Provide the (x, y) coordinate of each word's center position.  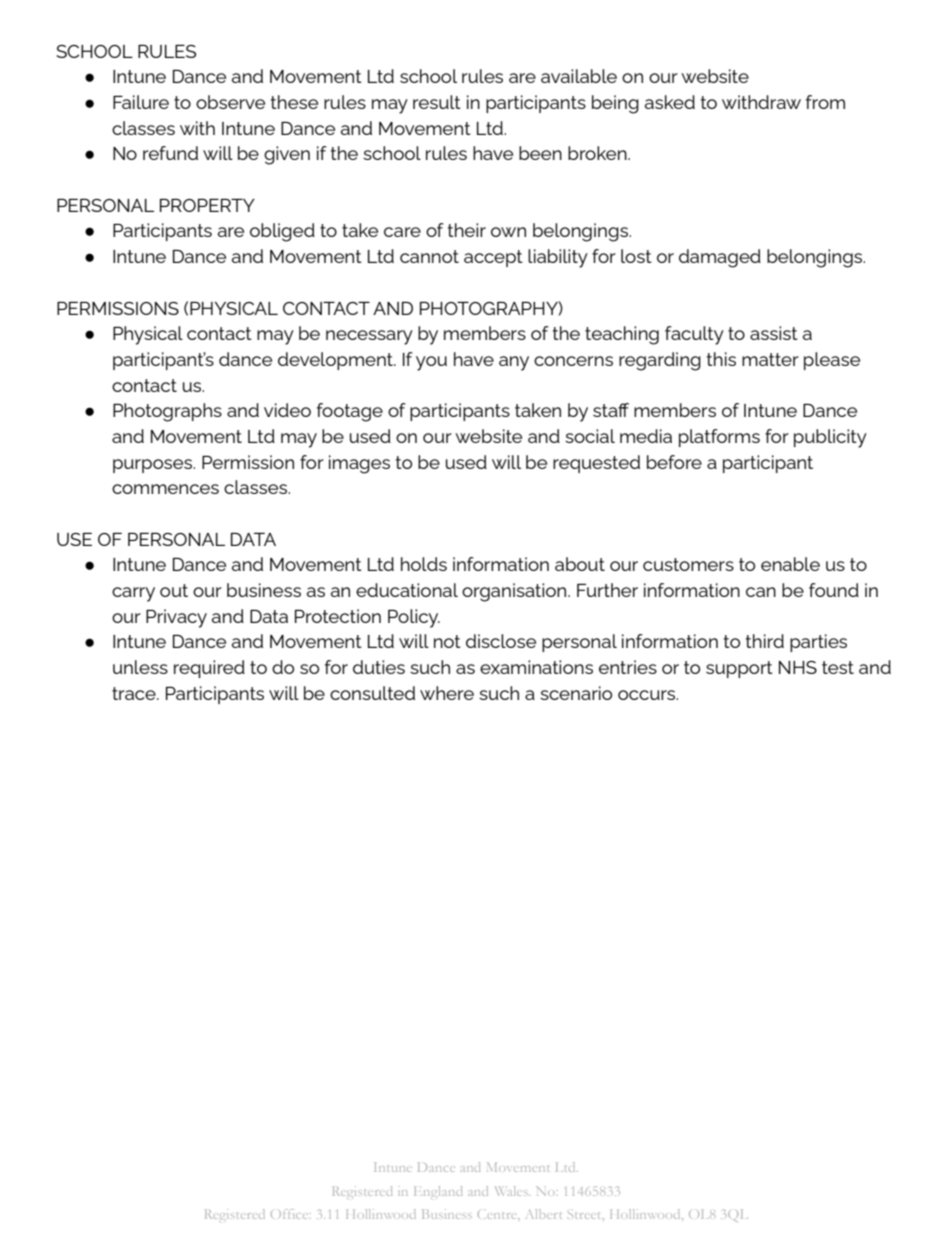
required (209, 669)
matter (770, 359)
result (437, 102)
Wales (512, 1191)
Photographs (167, 412)
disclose (501, 641)
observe (230, 102)
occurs (648, 695)
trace (135, 693)
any (514, 363)
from (825, 102)
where (447, 693)
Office (291, 1214)
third (765, 641)
